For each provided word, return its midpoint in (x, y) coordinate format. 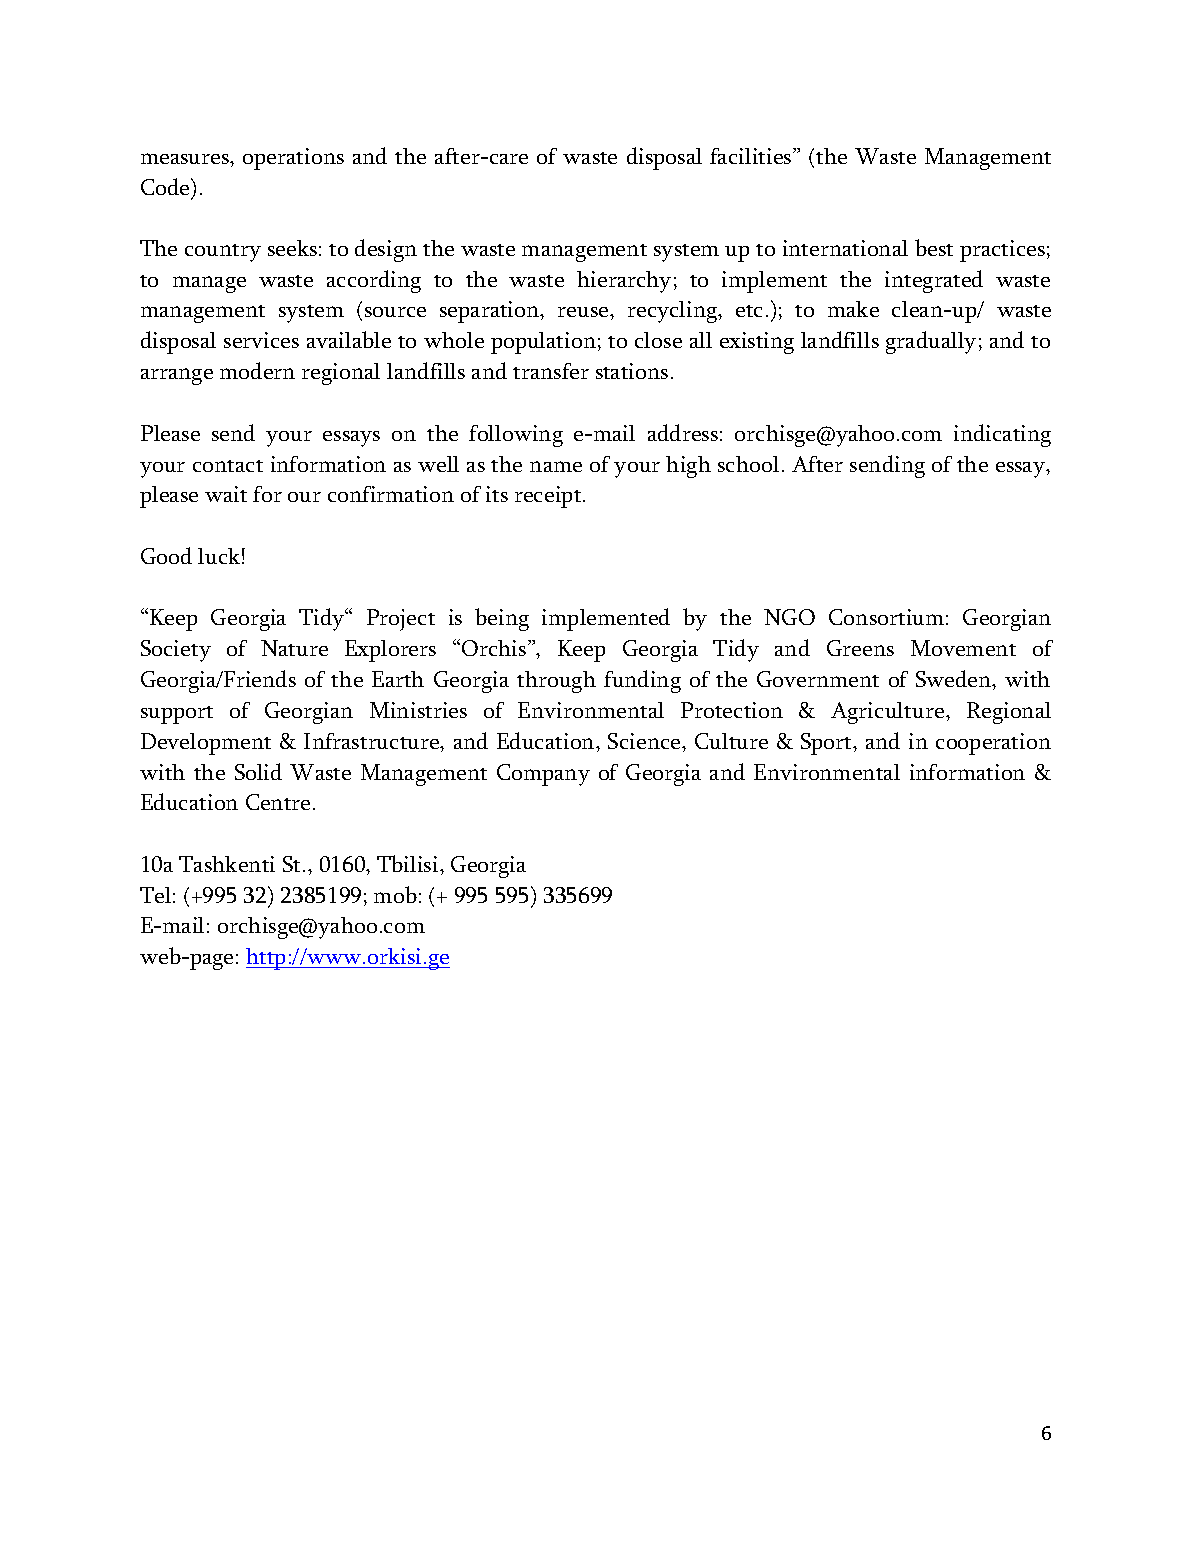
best (934, 247)
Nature (294, 648)
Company (543, 775)
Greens (860, 648)
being (502, 619)
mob (395, 894)
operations (293, 159)
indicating (1002, 435)
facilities (752, 156)
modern (257, 370)
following (516, 436)
